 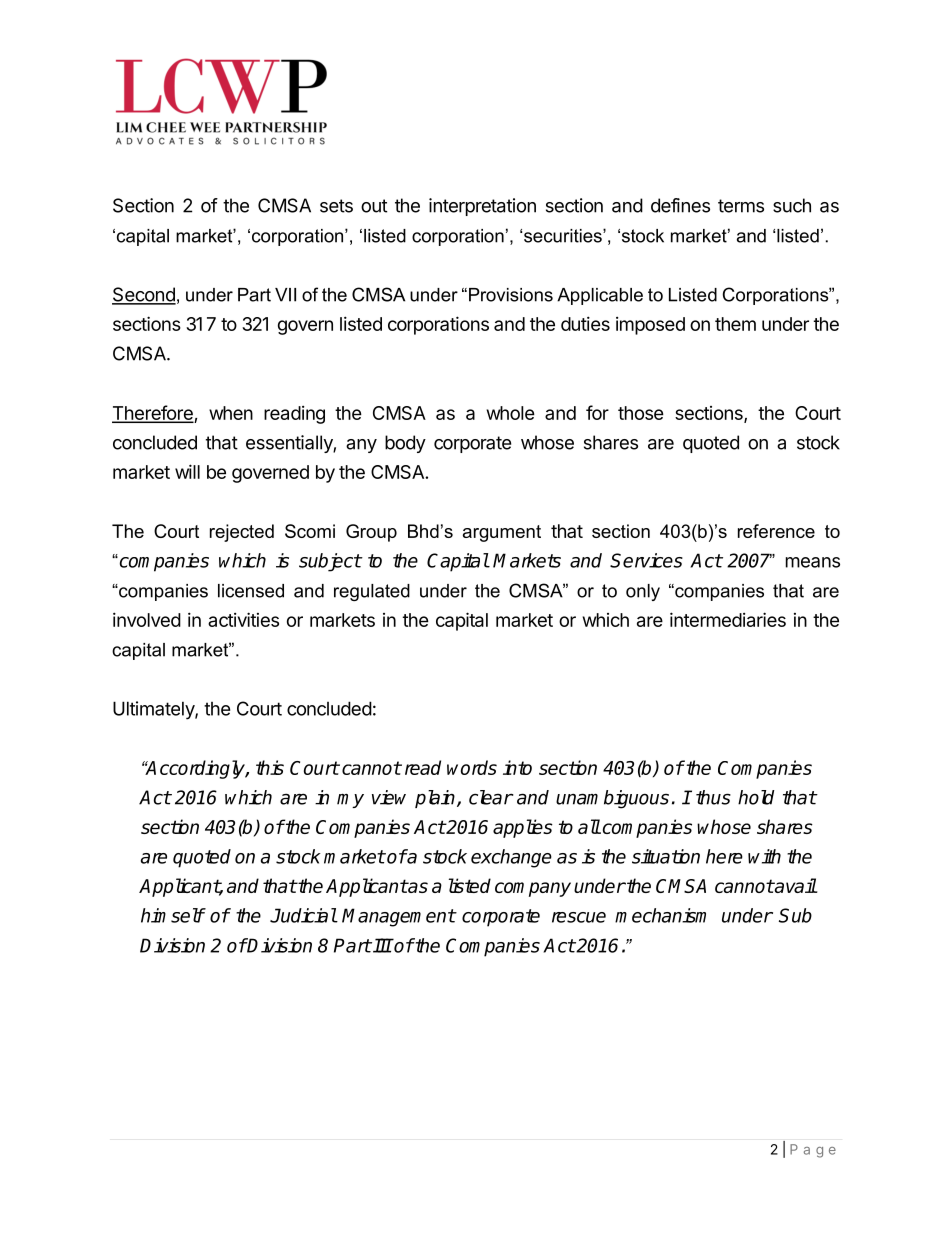 What do you see at coordinates (482, 207) in the document?
I see `interpretation` at bounding box center [482, 207].
